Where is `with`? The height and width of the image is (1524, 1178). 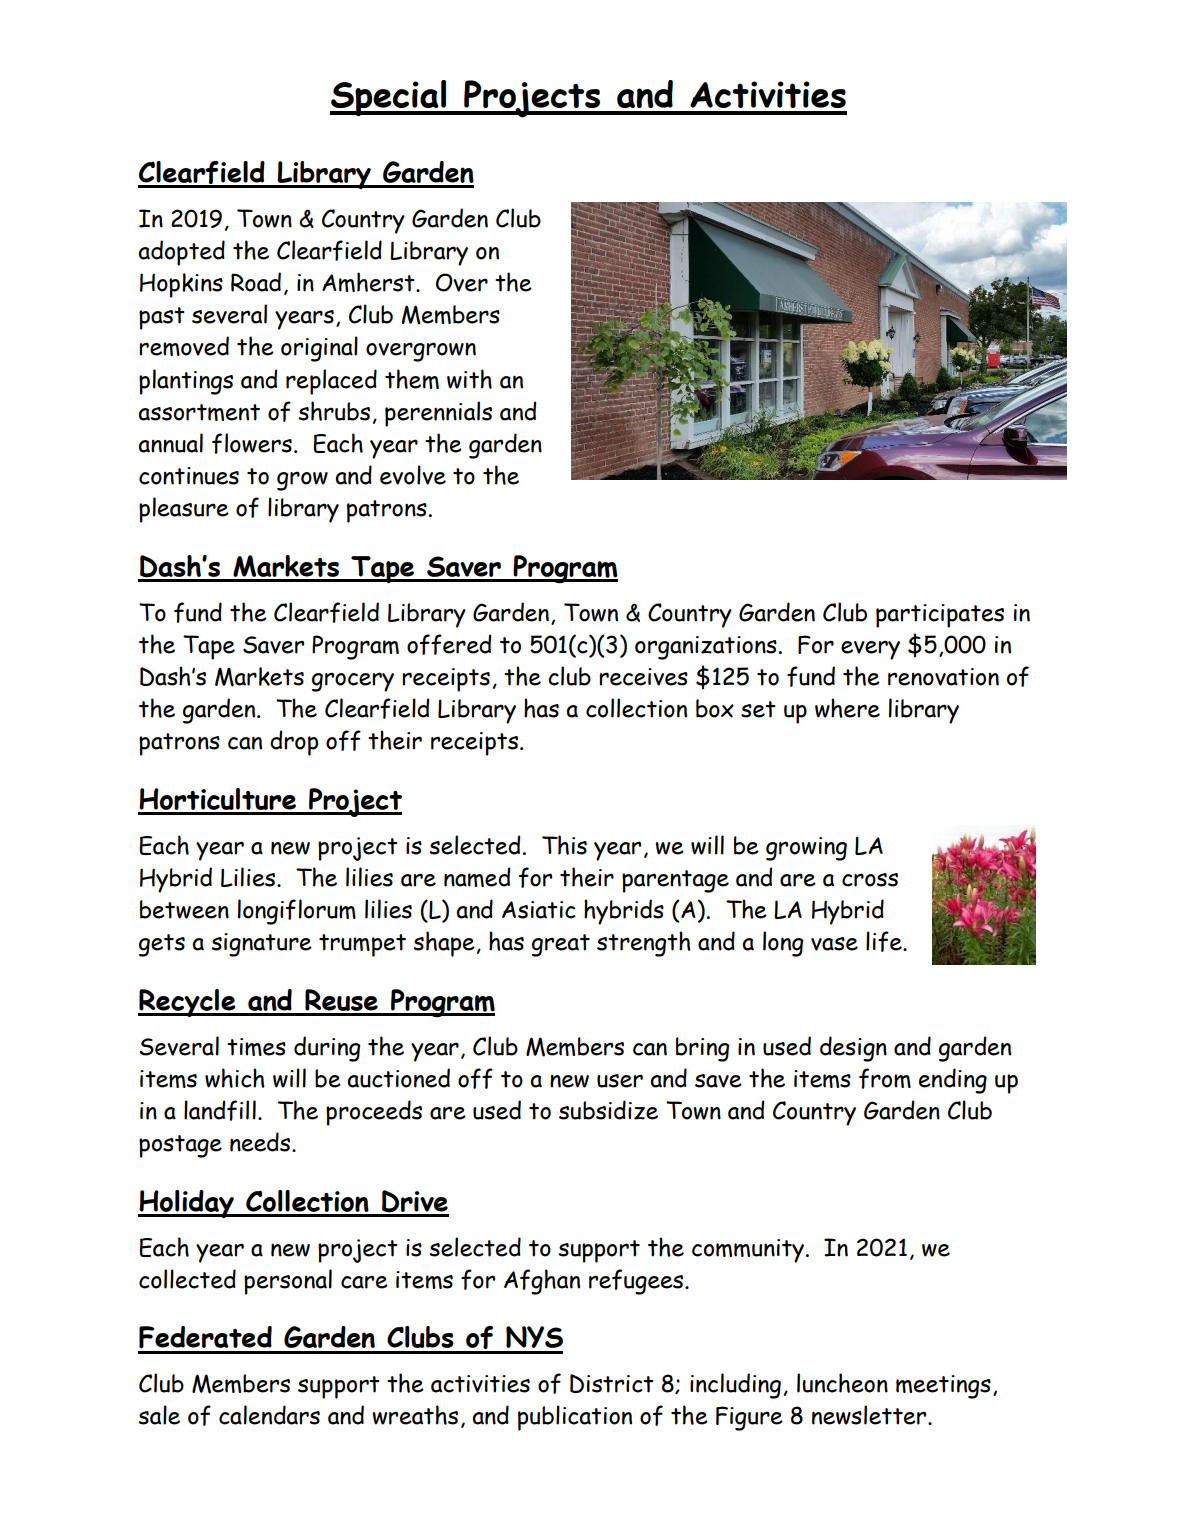
with is located at coordinates (469, 379).
